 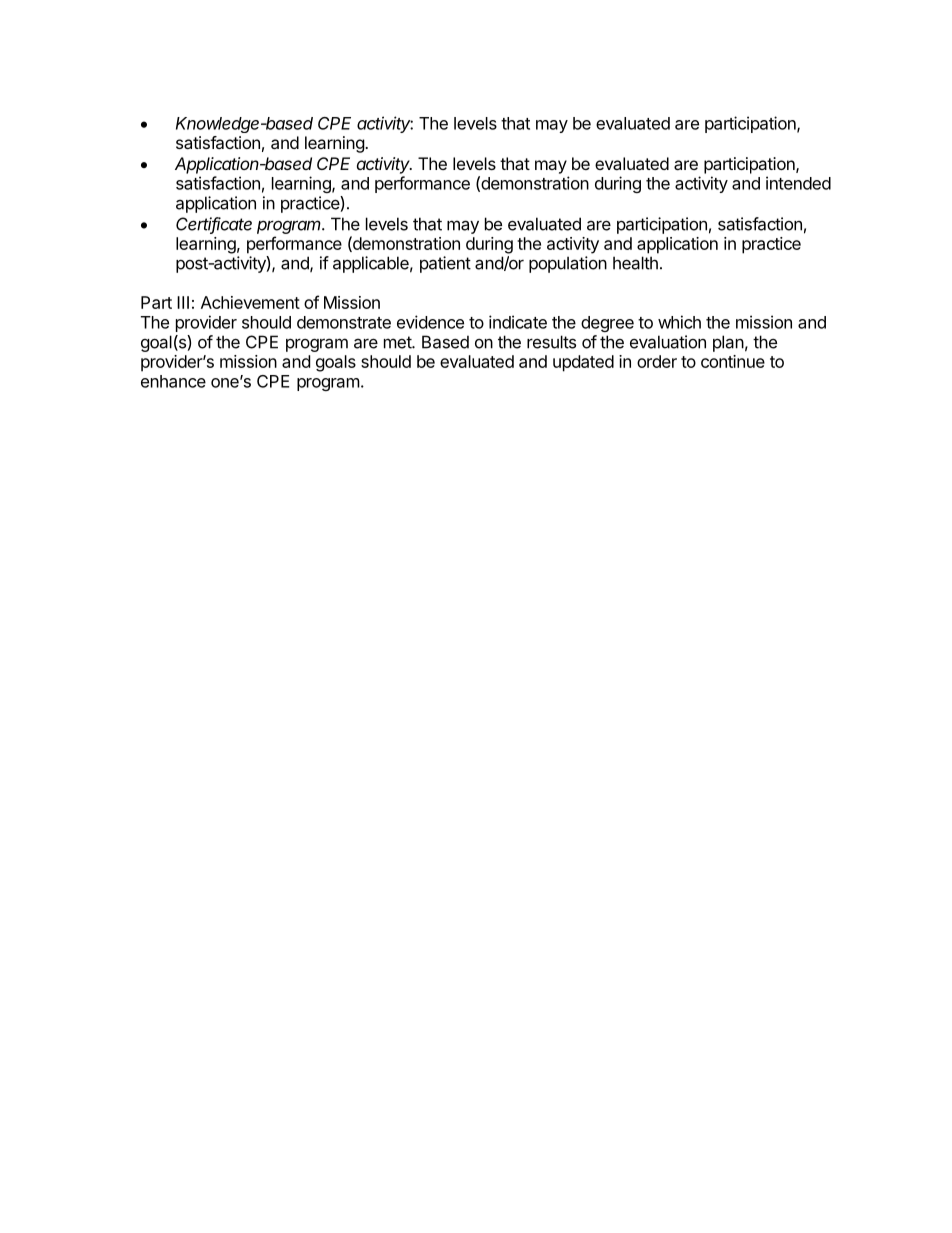 I want to click on enhance, so click(x=173, y=381).
